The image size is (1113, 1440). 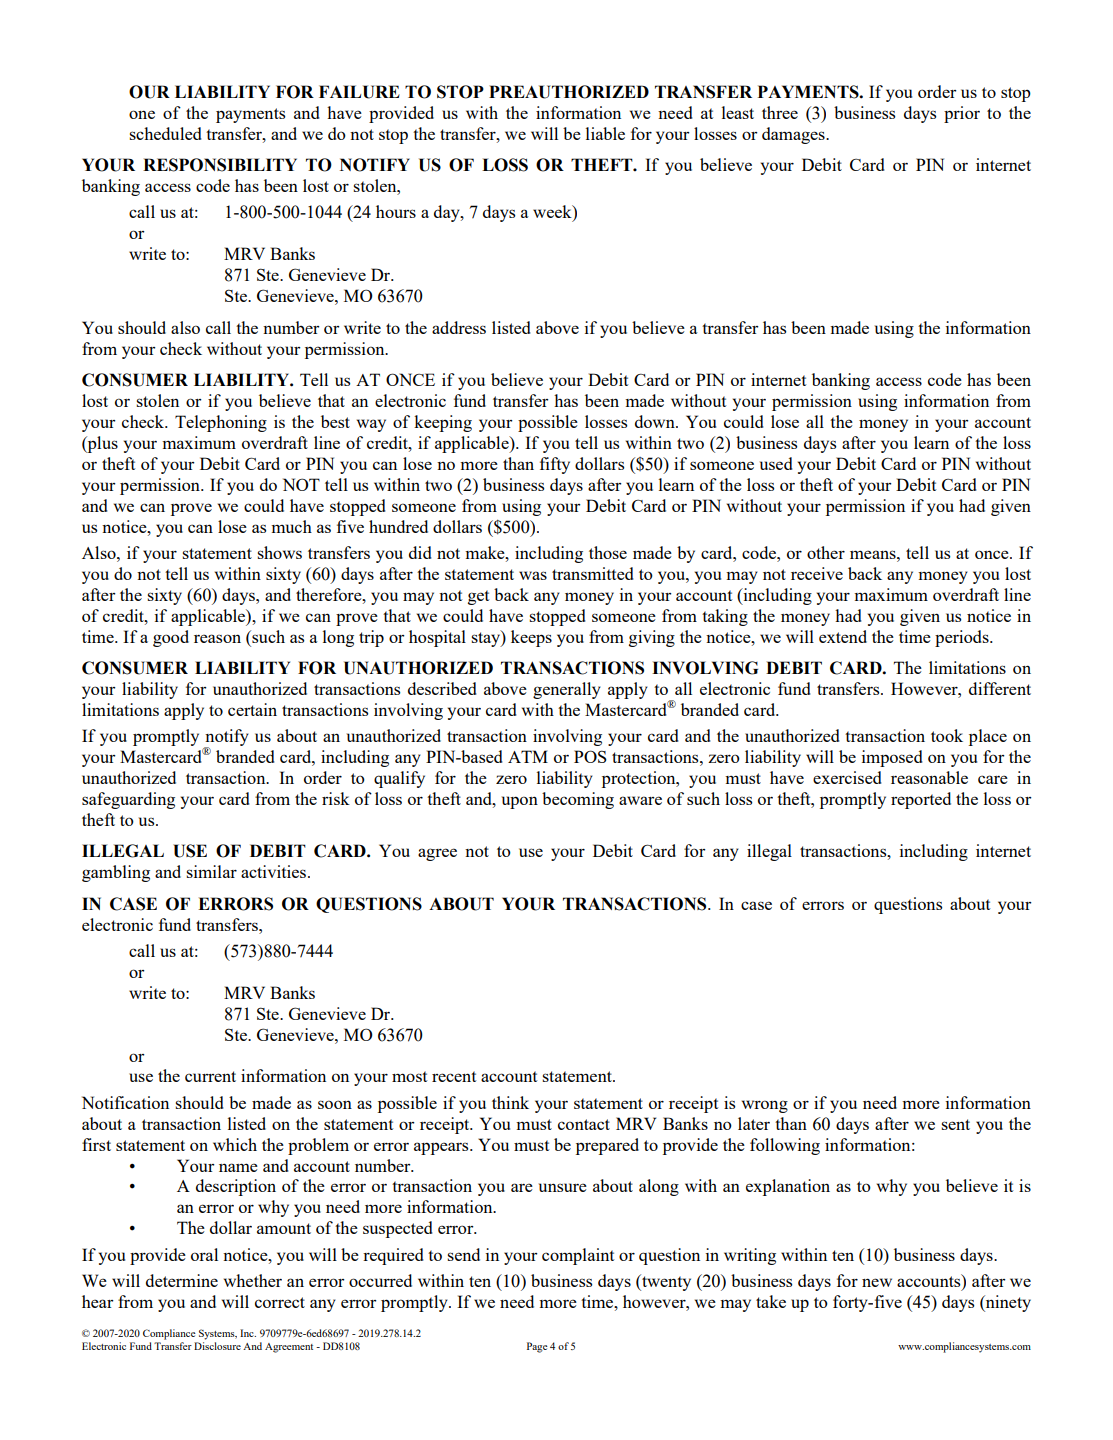 I want to click on fifty, so click(x=555, y=465).
